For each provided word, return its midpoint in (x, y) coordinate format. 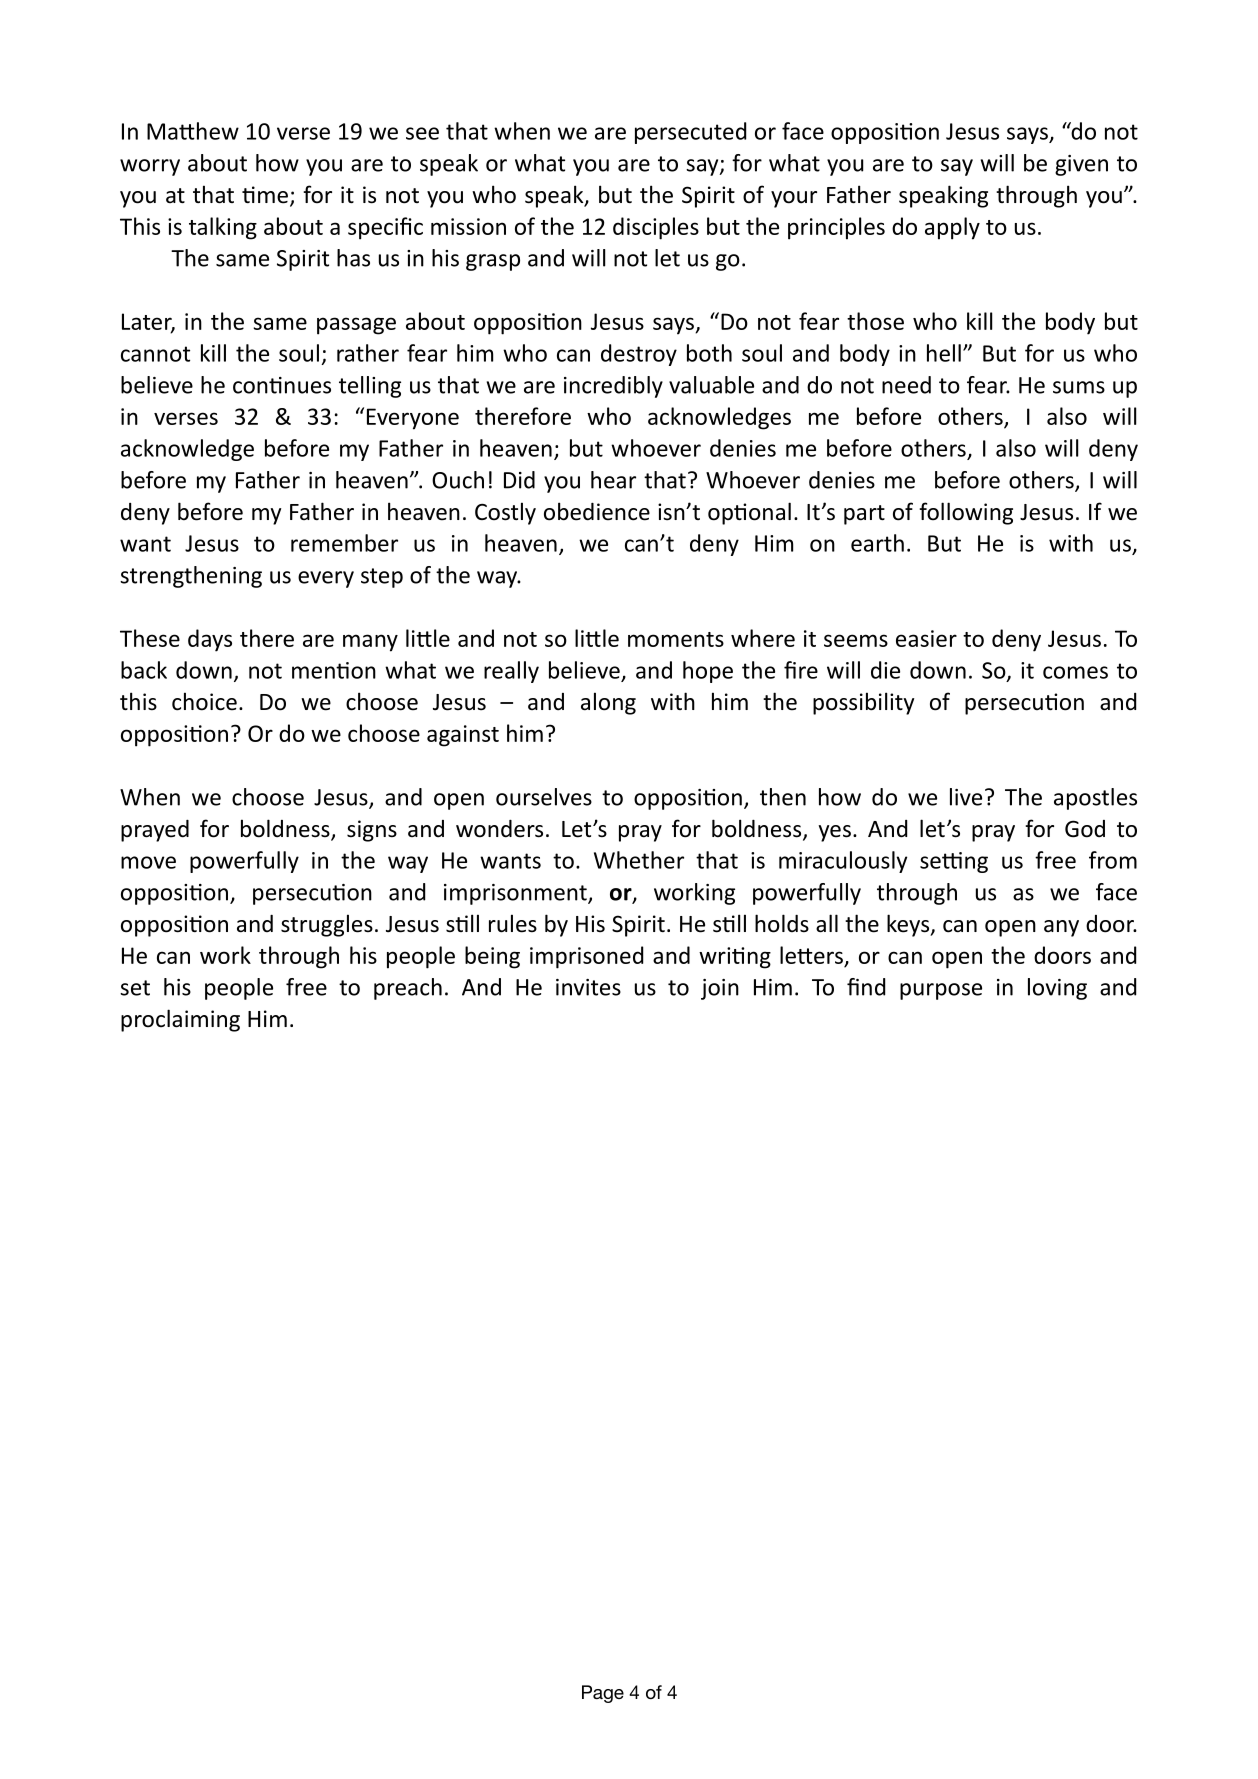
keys (909, 925)
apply (952, 228)
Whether (639, 860)
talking (223, 228)
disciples (656, 228)
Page (603, 1694)
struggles (327, 925)
